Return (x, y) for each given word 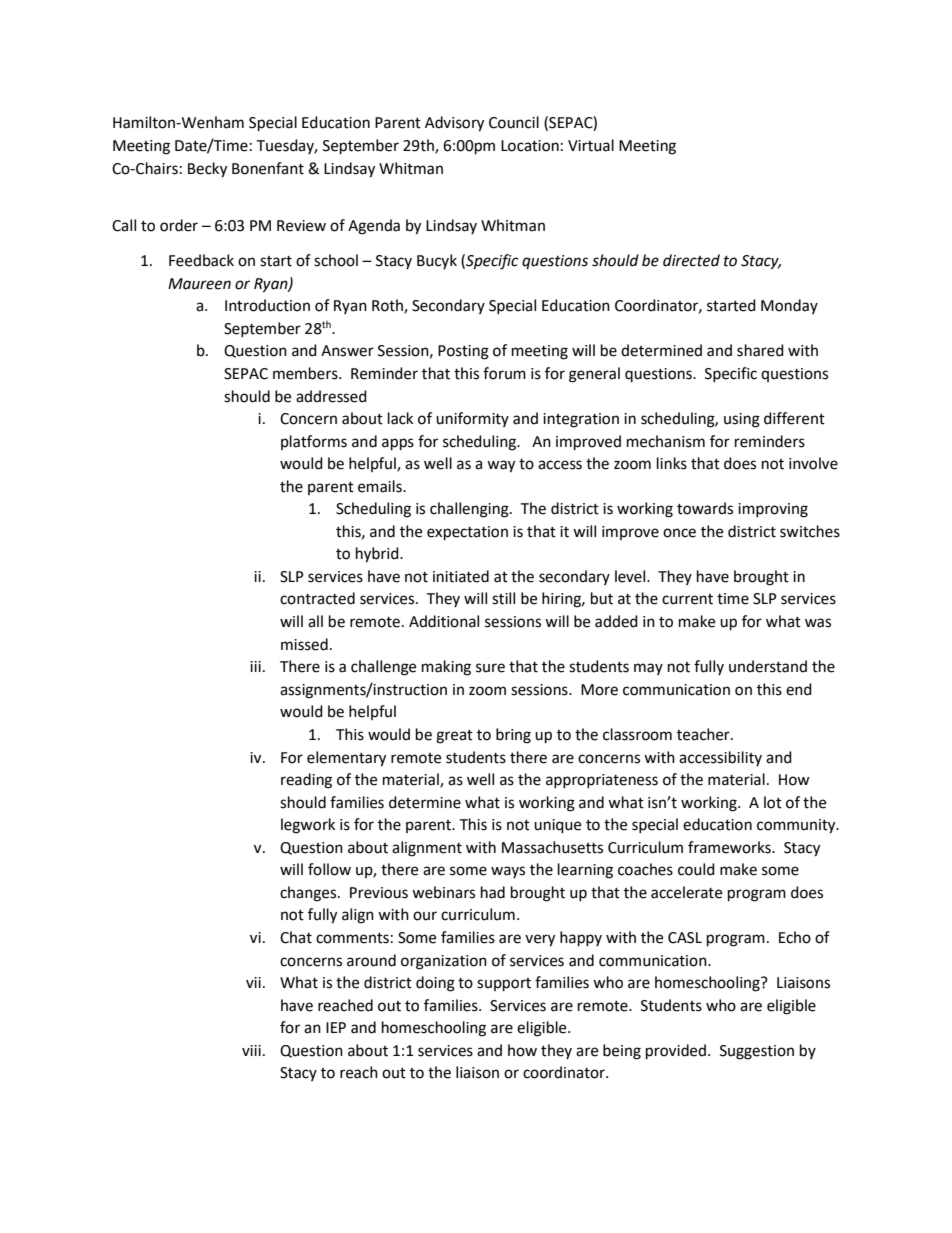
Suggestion (757, 1052)
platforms (314, 442)
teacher (704, 734)
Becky (207, 170)
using (742, 420)
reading (306, 781)
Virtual (591, 145)
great (454, 737)
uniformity (472, 419)
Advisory (454, 124)
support (504, 985)
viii (251, 1050)
